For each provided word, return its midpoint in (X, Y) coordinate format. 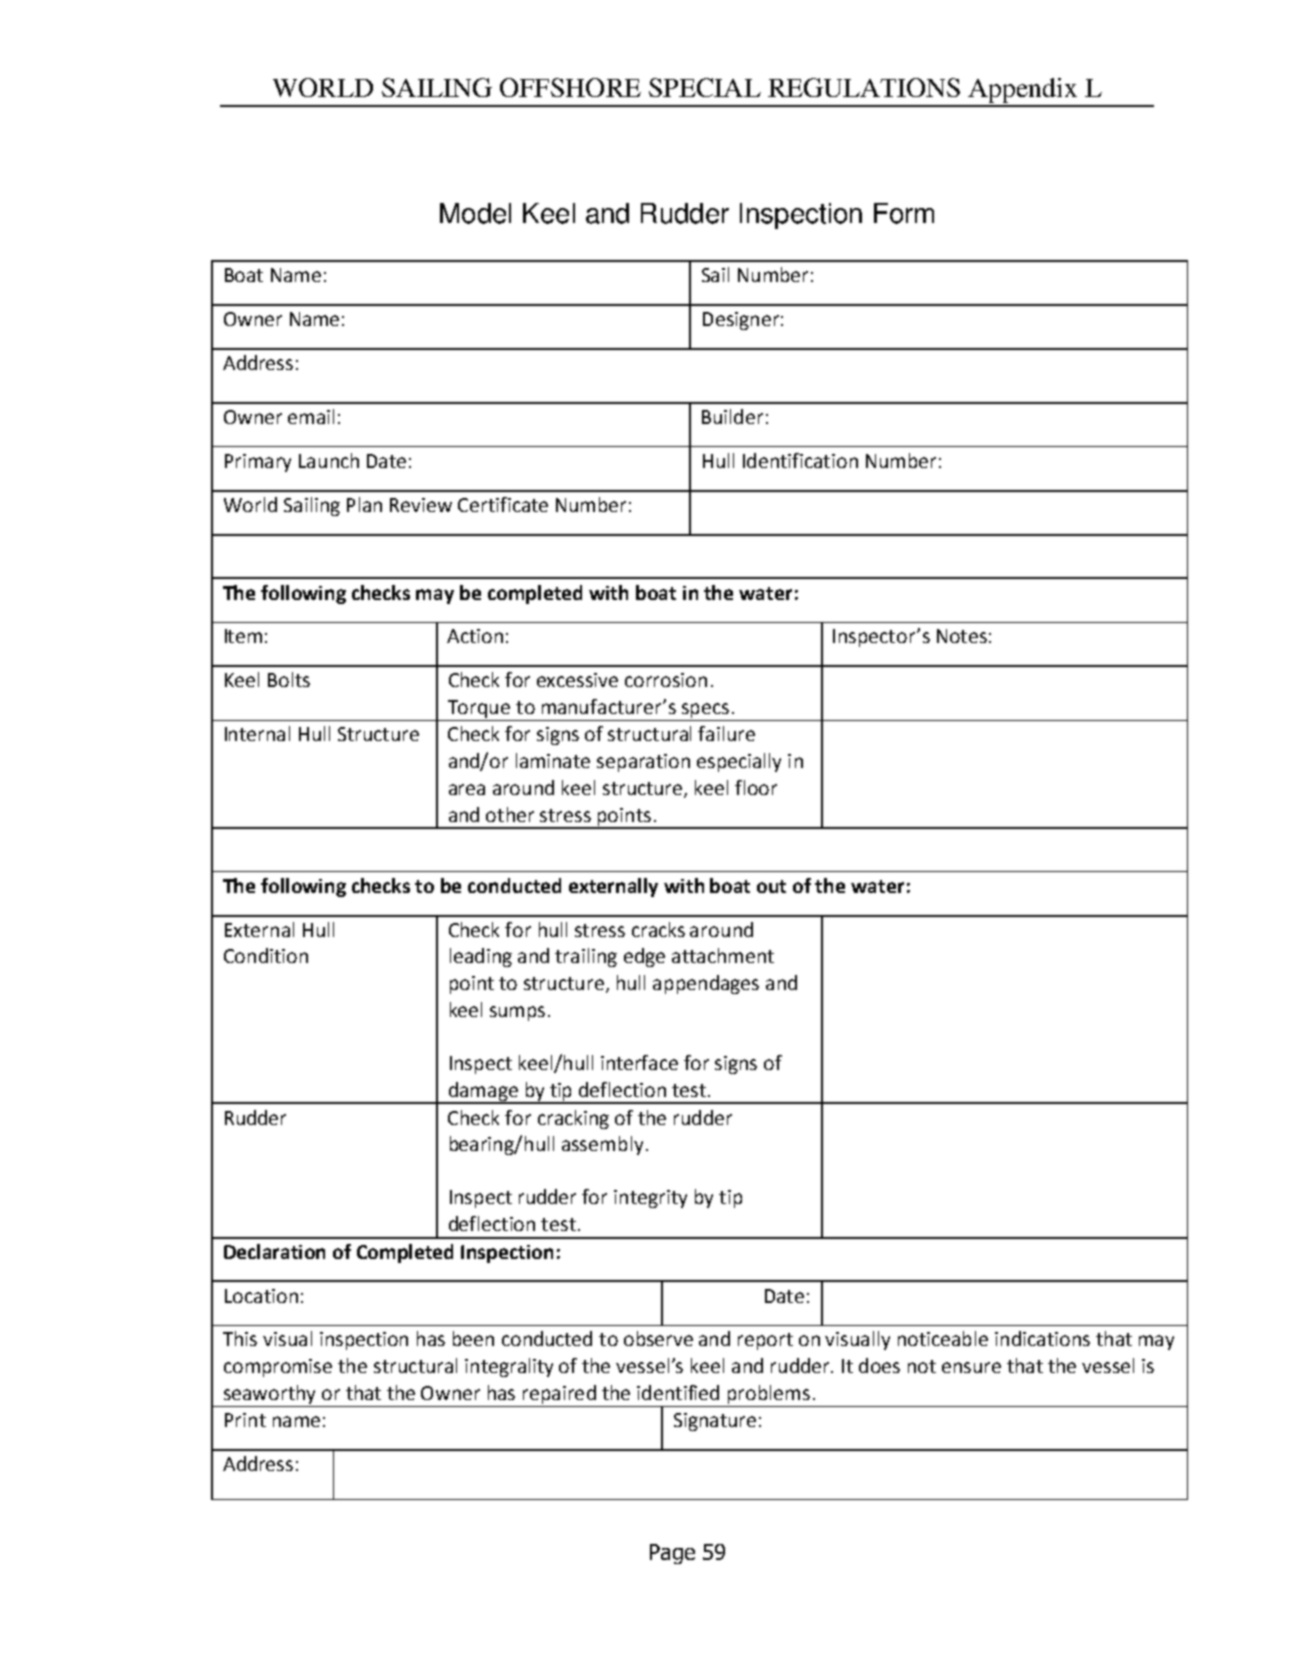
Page (672, 1554)
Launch (329, 460)
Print (245, 1420)
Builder (732, 416)
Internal (257, 733)
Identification (800, 460)
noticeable (943, 1338)
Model (475, 213)
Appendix (1023, 92)
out (771, 886)
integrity (650, 1199)
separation (643, 763)
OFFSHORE (570, 87)
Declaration (274, 1251)
